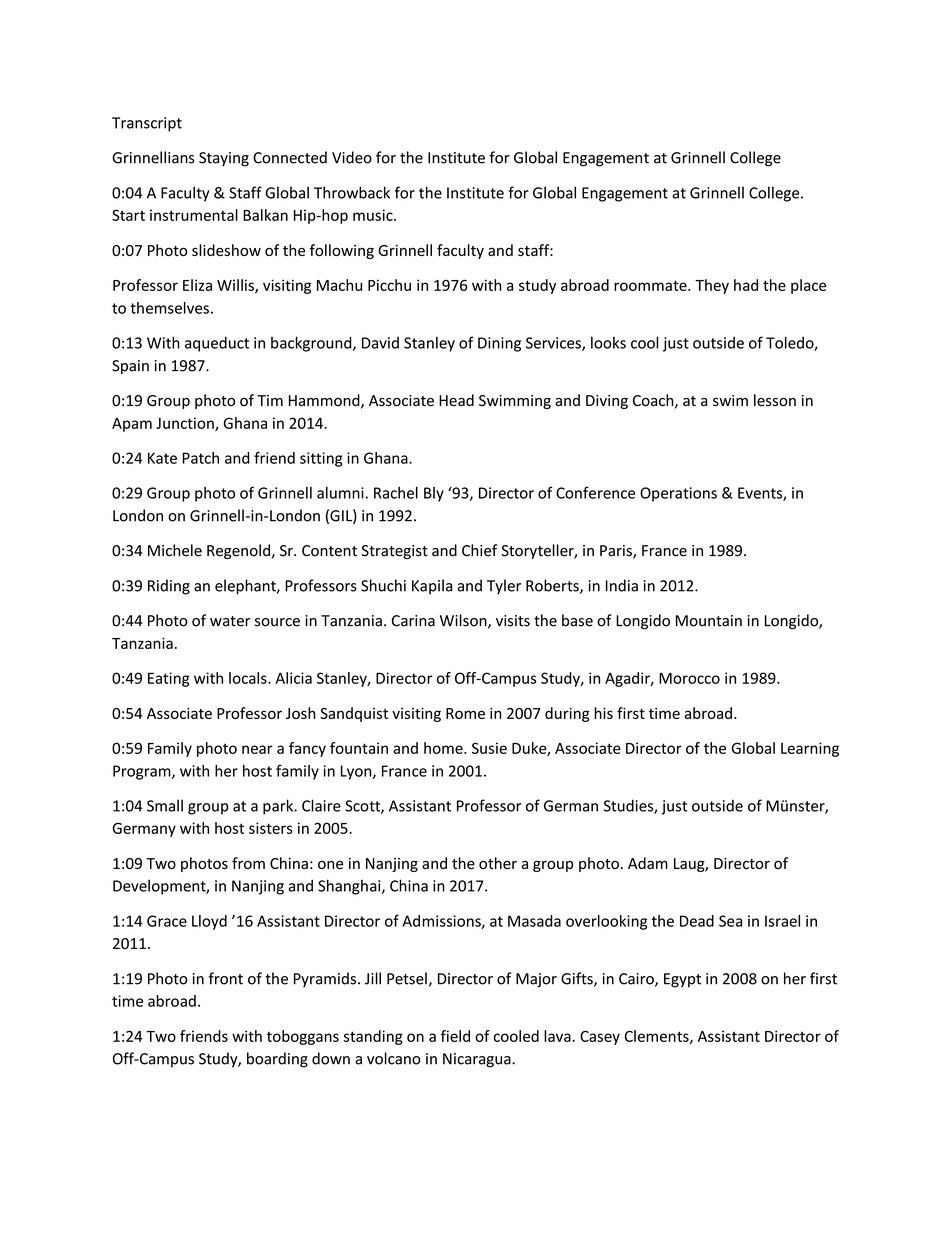  I want to click on field, so click(455, 1036).
